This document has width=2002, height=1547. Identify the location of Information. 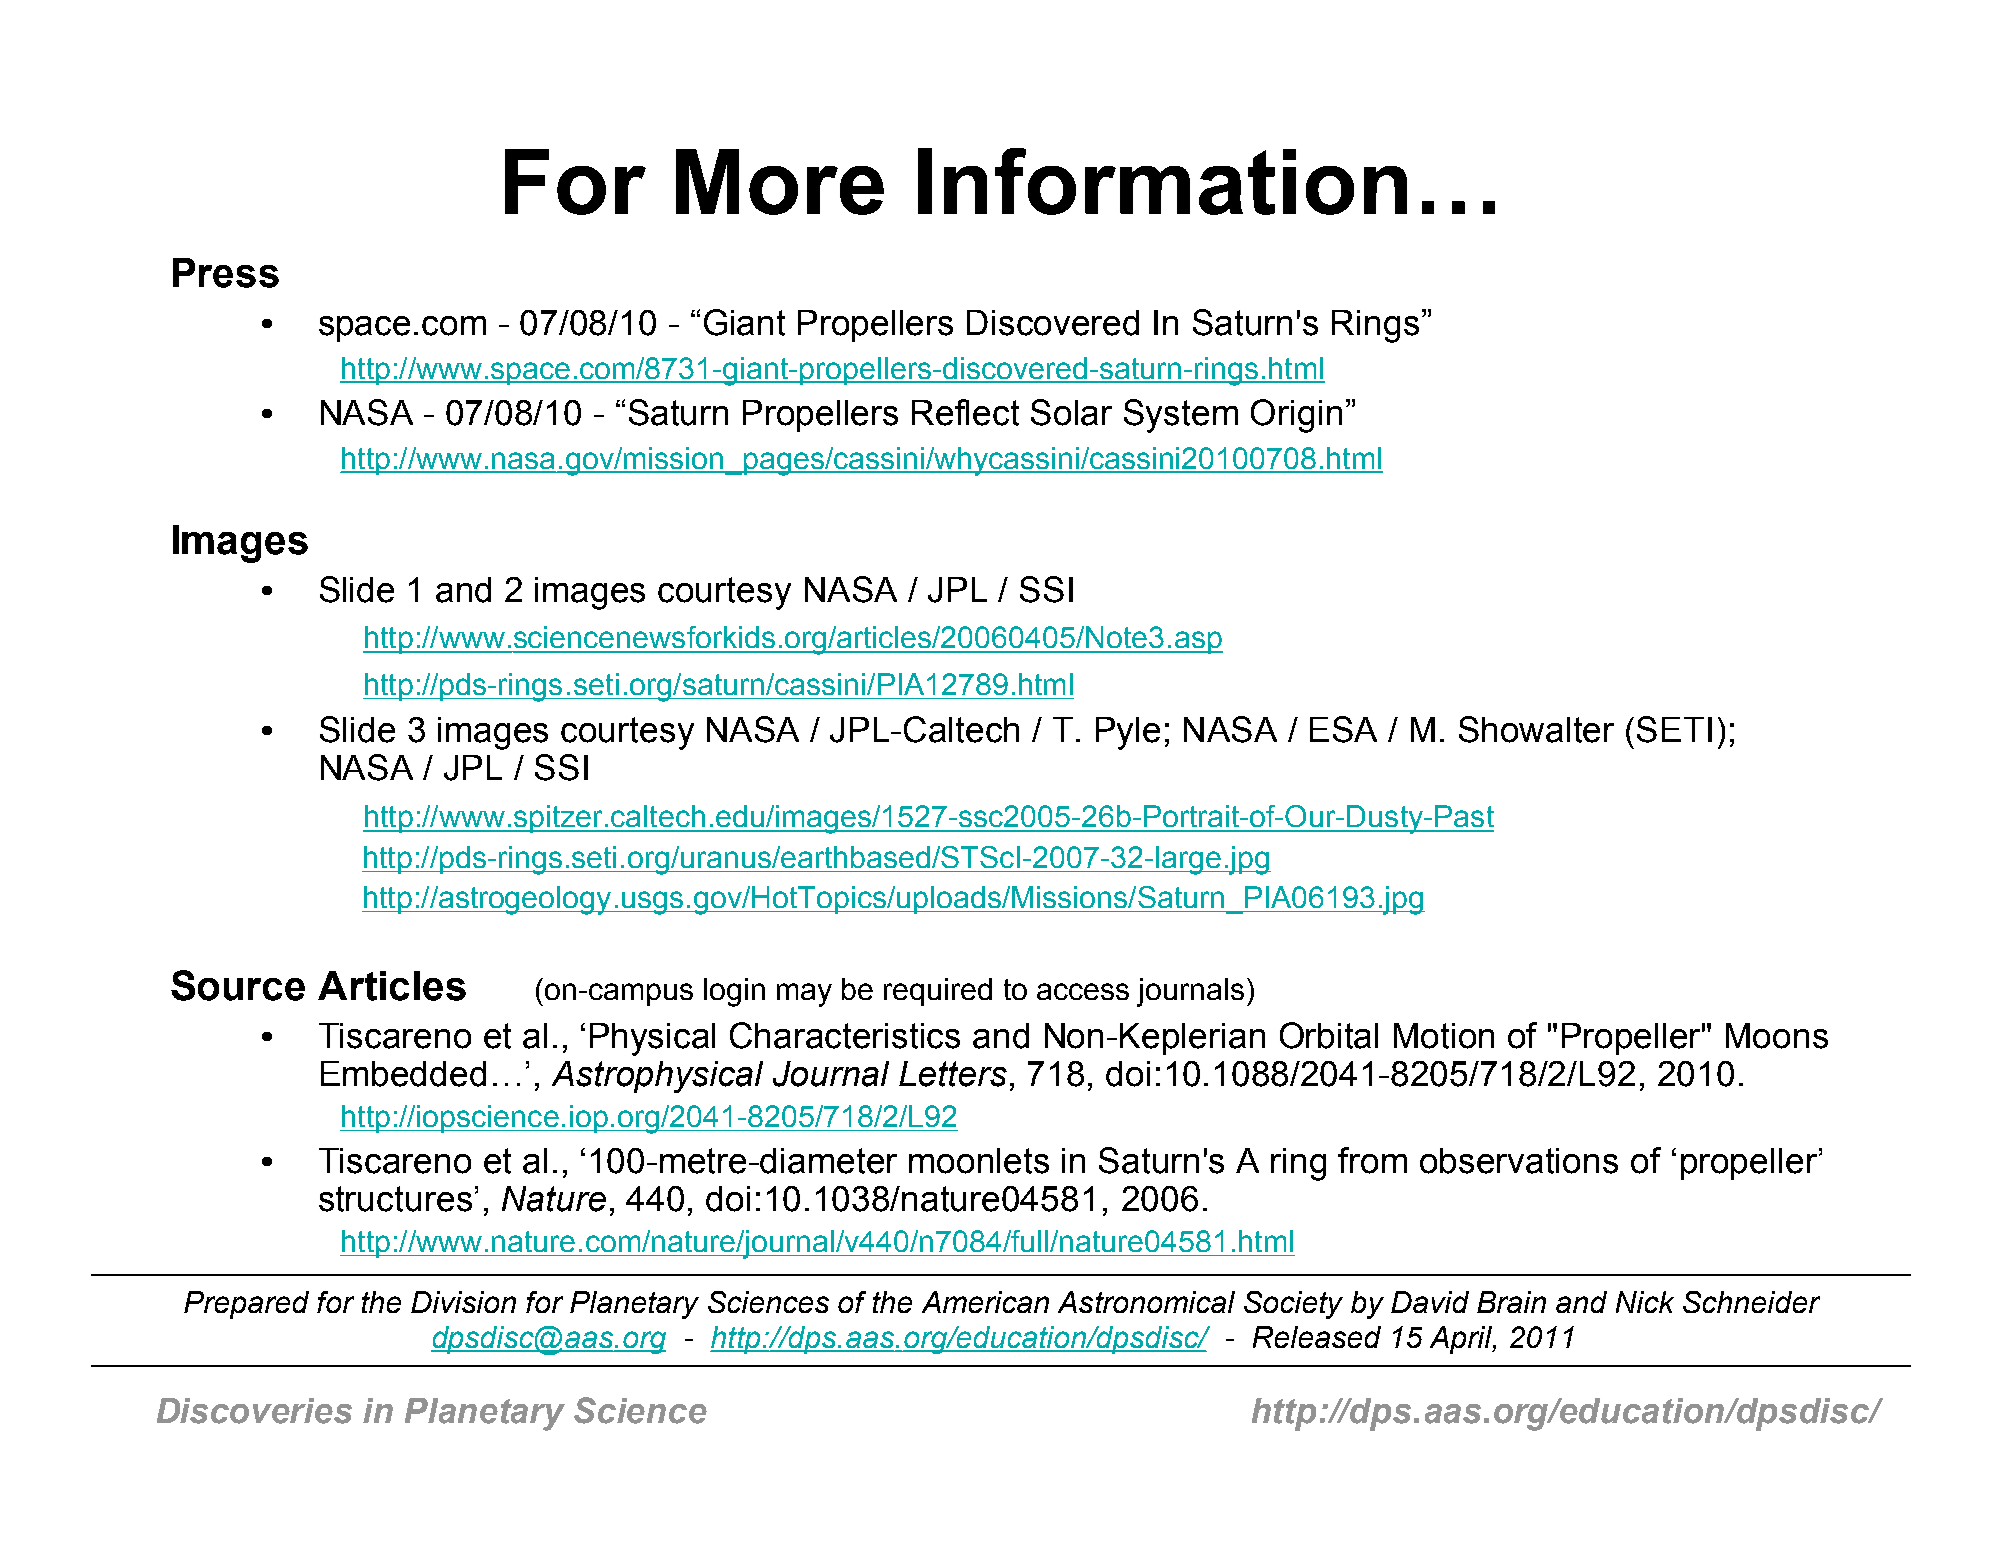
(1162, 181).
